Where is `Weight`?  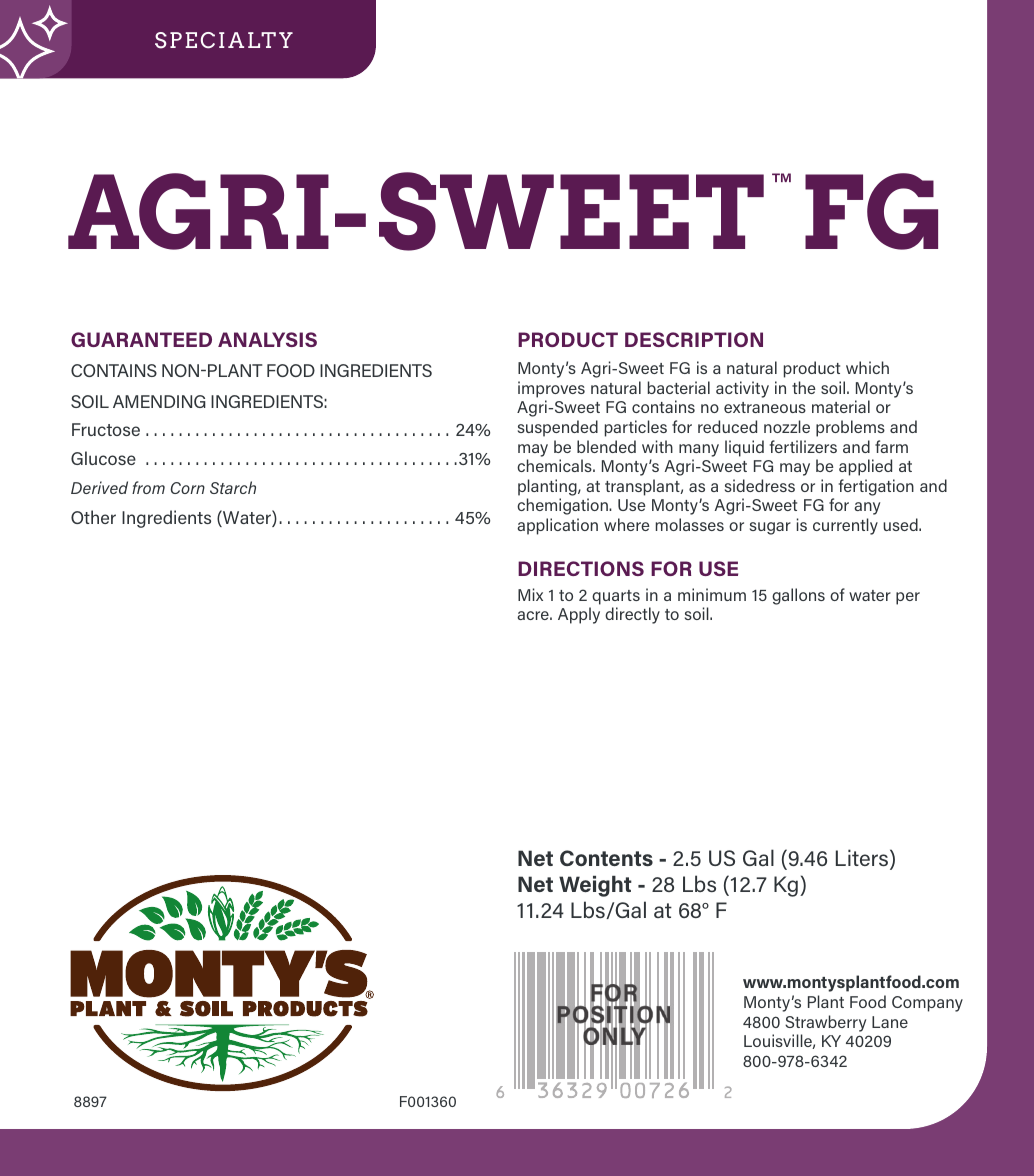
Weight is located at coordinates (595, 886).
